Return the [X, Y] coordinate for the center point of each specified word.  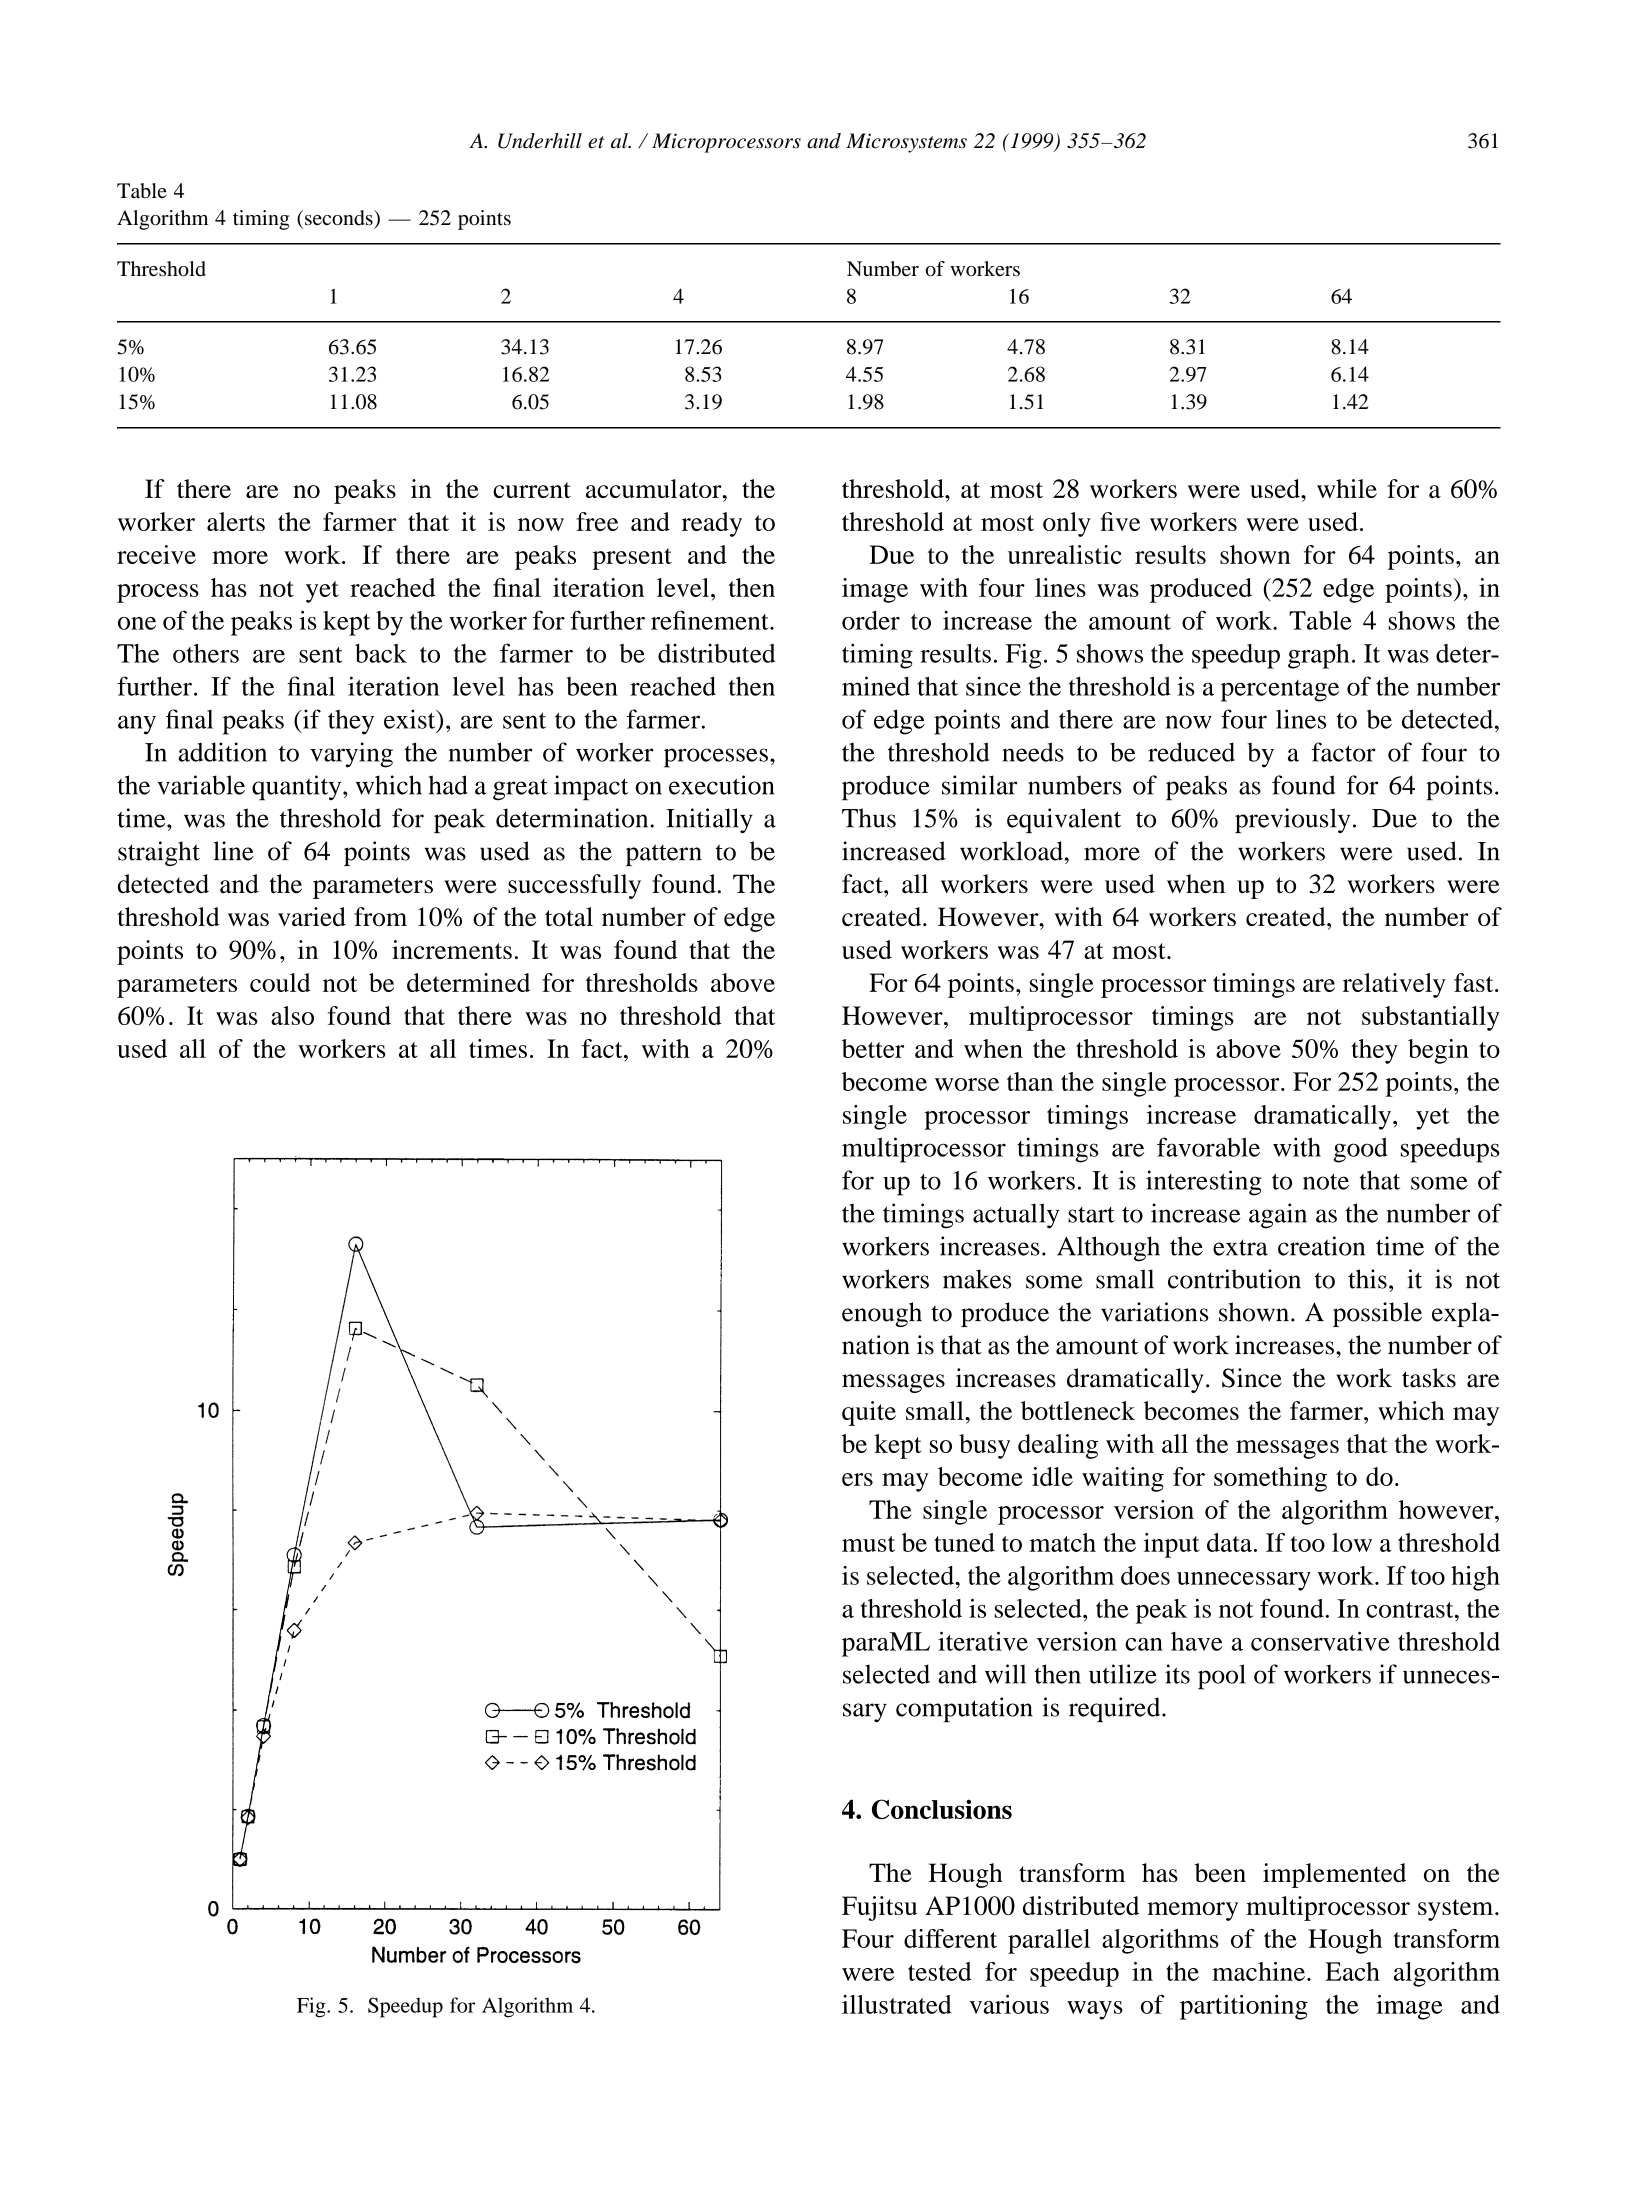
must [868, 1544]
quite [869, 1413]
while [1347, 488]
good [1360, 1150]
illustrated [897, 2004]
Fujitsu [879, 1908]
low [1352, 1542]
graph [1319, 656]
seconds [340, 218]
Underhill [540, 141]
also [292, 1015]
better [873, 1048]
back [381, 653]
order [871, 620]
